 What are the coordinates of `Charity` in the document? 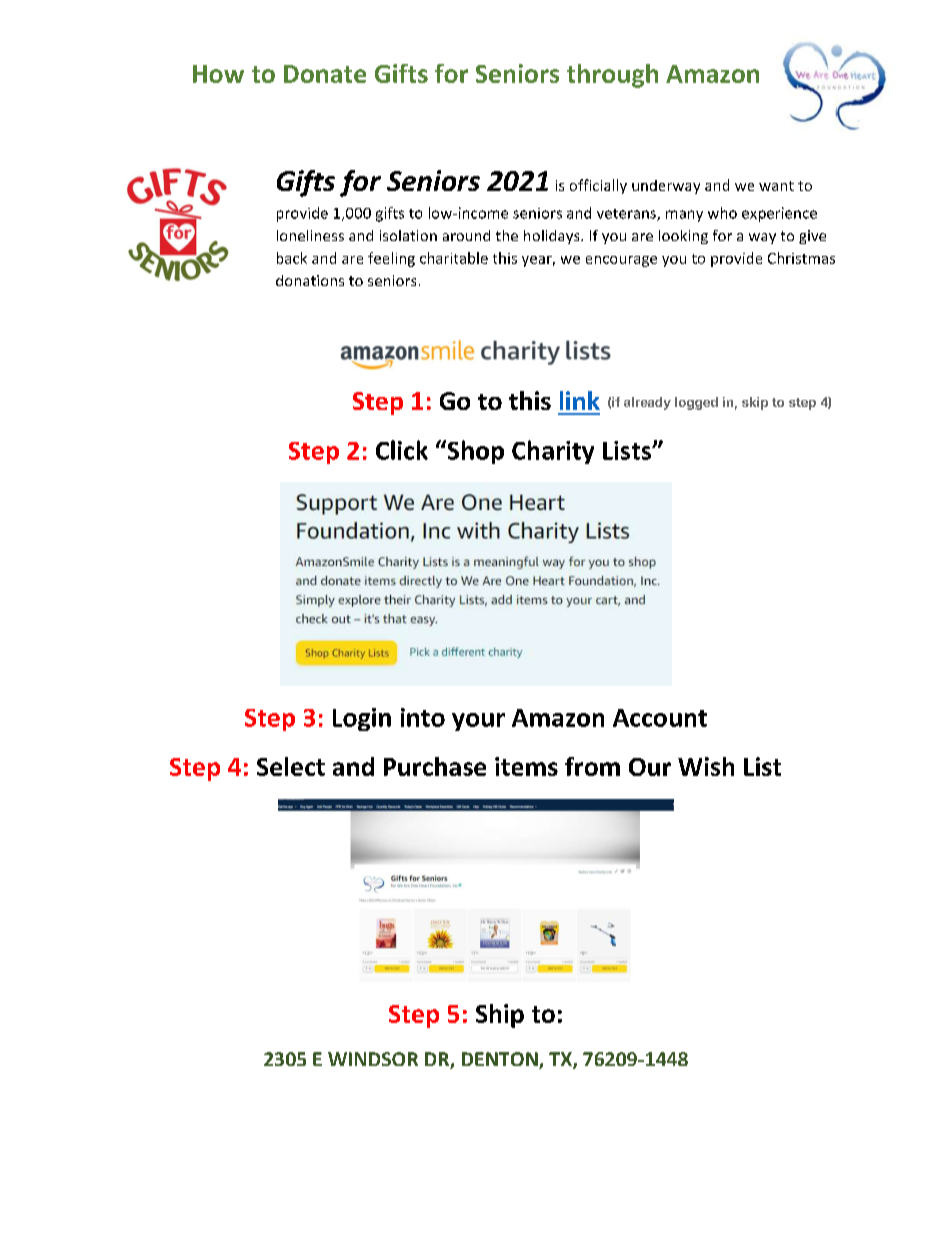 It's located at (553, 452).
